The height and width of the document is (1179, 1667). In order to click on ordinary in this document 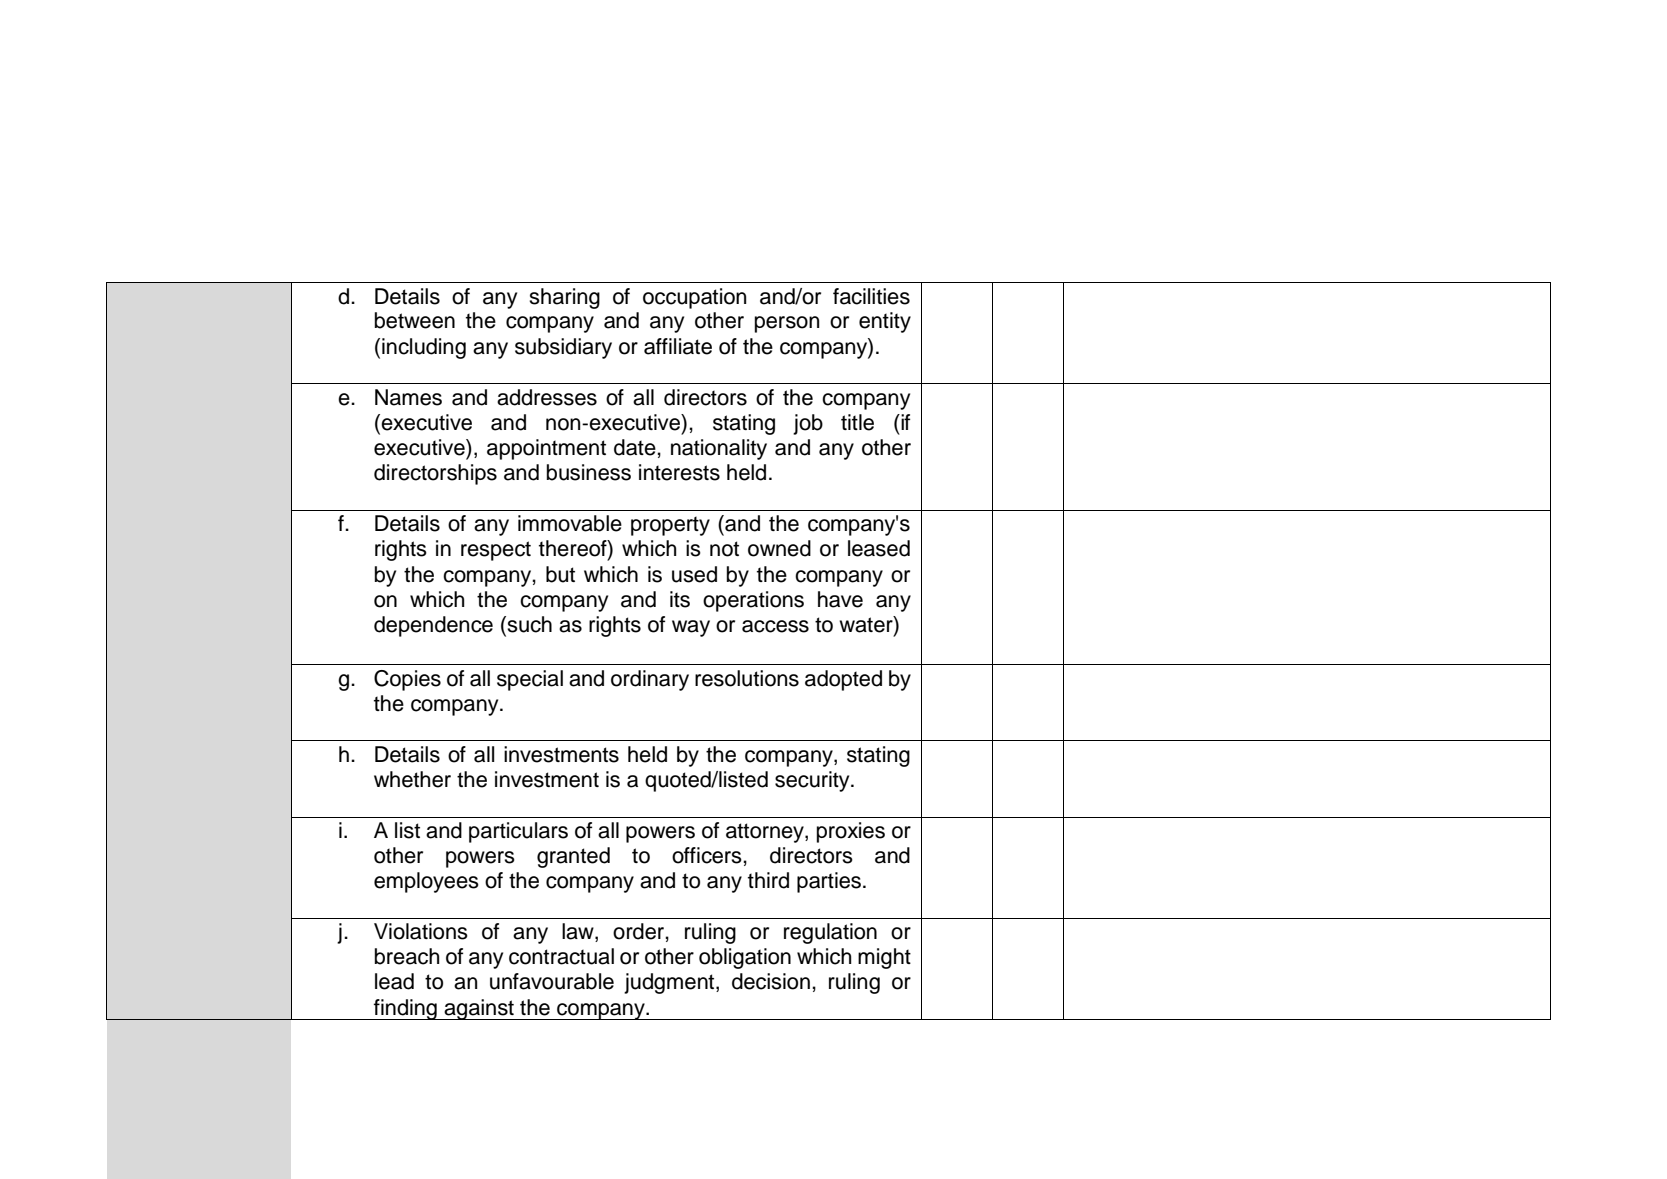, I will do `click(650, 680)`.
